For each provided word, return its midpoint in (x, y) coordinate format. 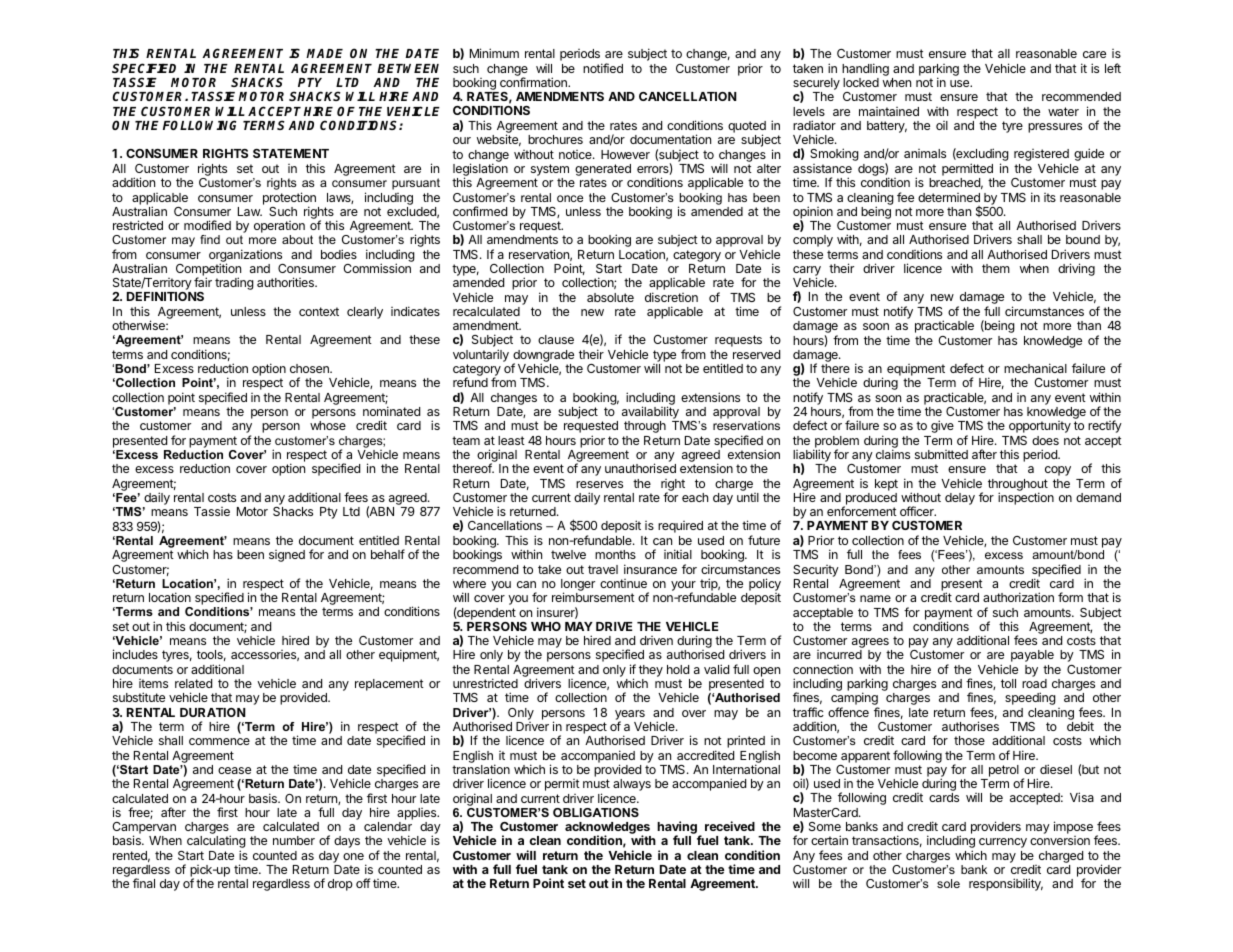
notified (603, 68)
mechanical (1035, 368)
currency (1003, 843)
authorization (1018, 597)
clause (556, 339)
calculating (216, 843)
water (1063, 111)
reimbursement (593, 597)
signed (287, 556)
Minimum (494, 53)
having (678, 829)
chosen (310, 368)
